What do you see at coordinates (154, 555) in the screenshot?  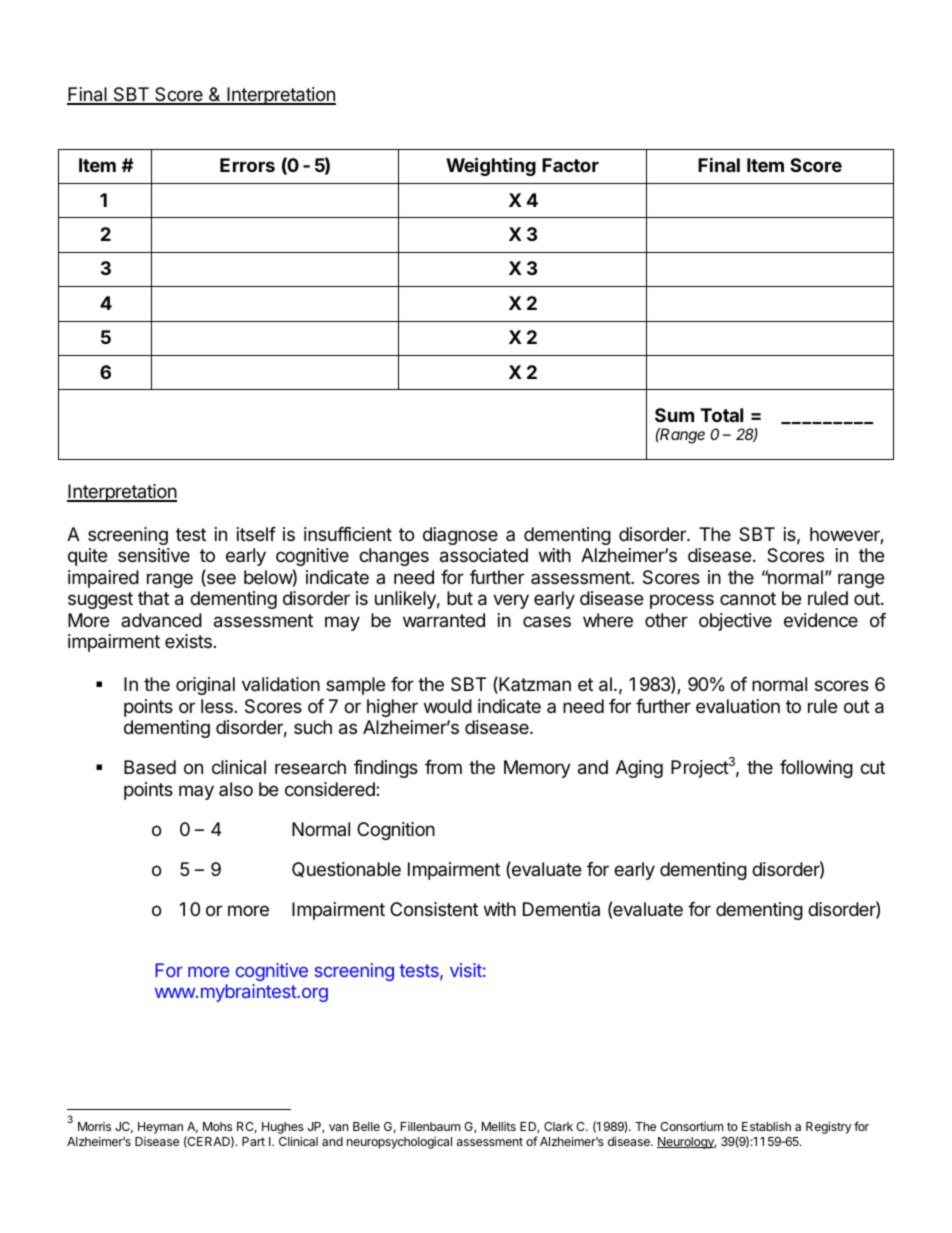 I see `sensitive` at bounding box center [154, 555].
